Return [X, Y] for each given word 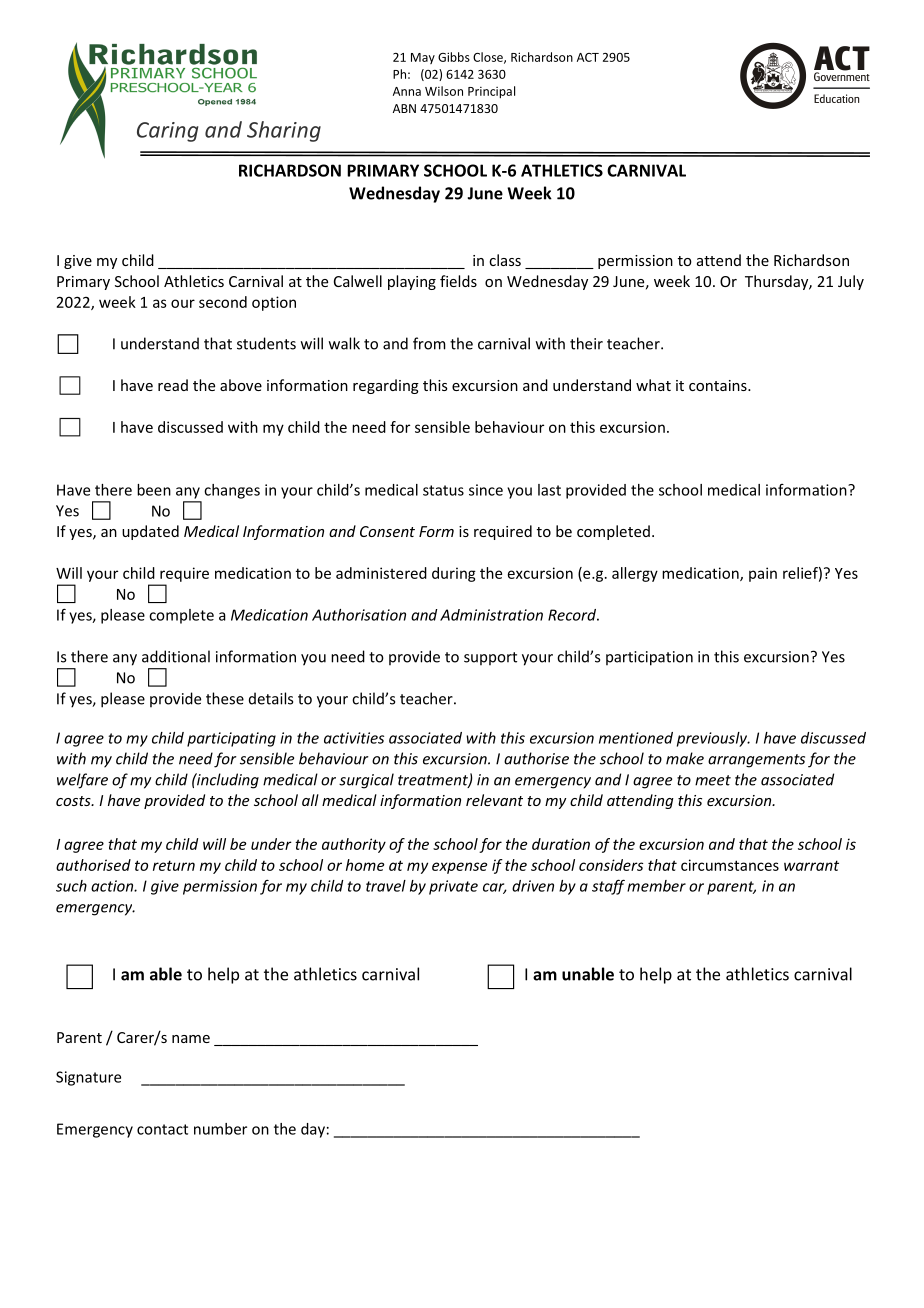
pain [763, 574]
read [173, 385]
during [454, 574]
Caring [167, 132]
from [429, 343]
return [174, 865]
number [220, 1129]
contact [162, 1129]
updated [150, 532]
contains [719, 385]
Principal [491, 92]
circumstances [730, 865]
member [656, 886]
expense [459, 868]
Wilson [444, 91]
